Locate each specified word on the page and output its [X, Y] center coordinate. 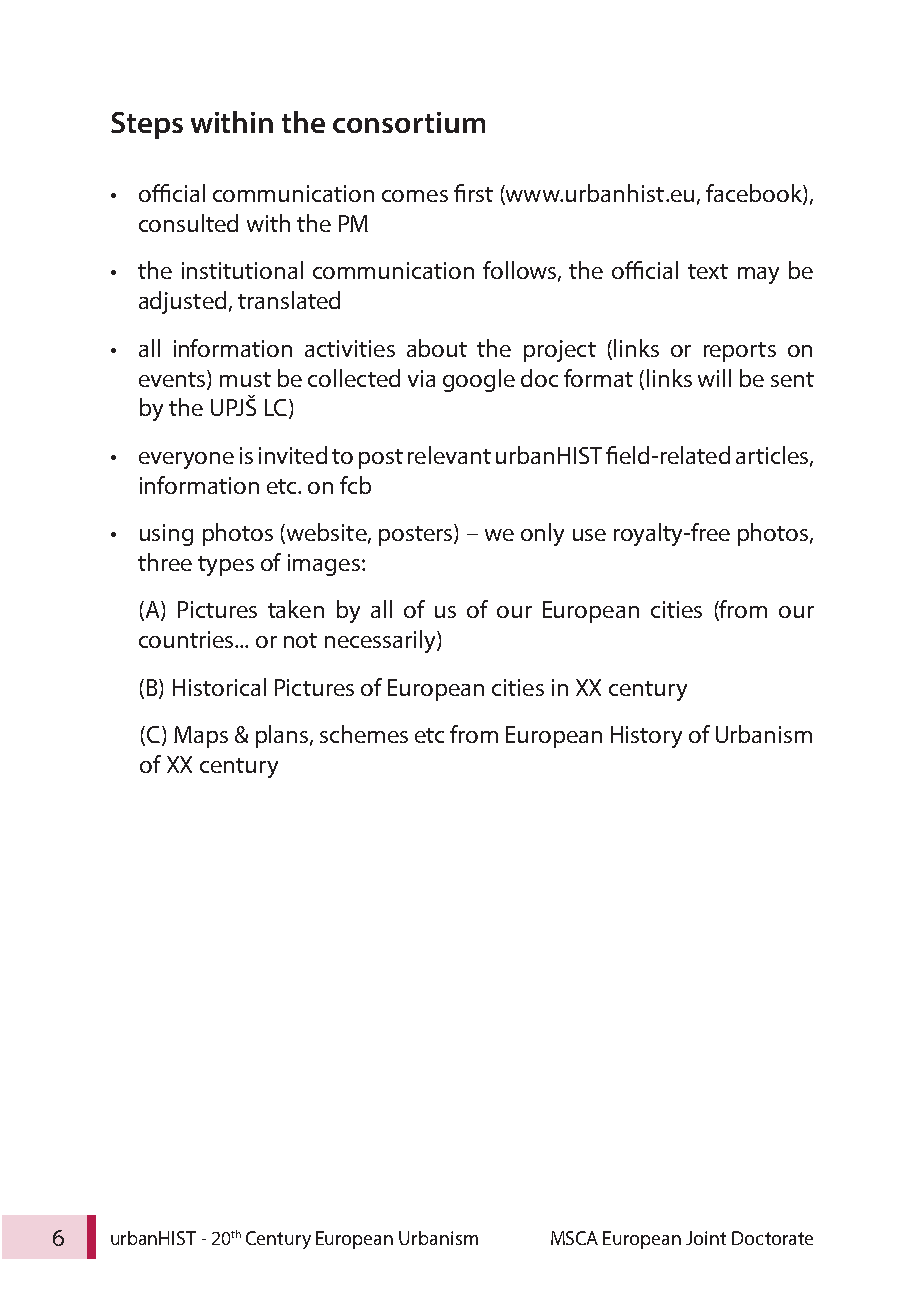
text [708, 271]
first [473, 193]
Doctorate [772, 1238]
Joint [706, 1238]
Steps [147, 125]
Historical [219, 687]
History [646, 737]
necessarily [381, 641]
